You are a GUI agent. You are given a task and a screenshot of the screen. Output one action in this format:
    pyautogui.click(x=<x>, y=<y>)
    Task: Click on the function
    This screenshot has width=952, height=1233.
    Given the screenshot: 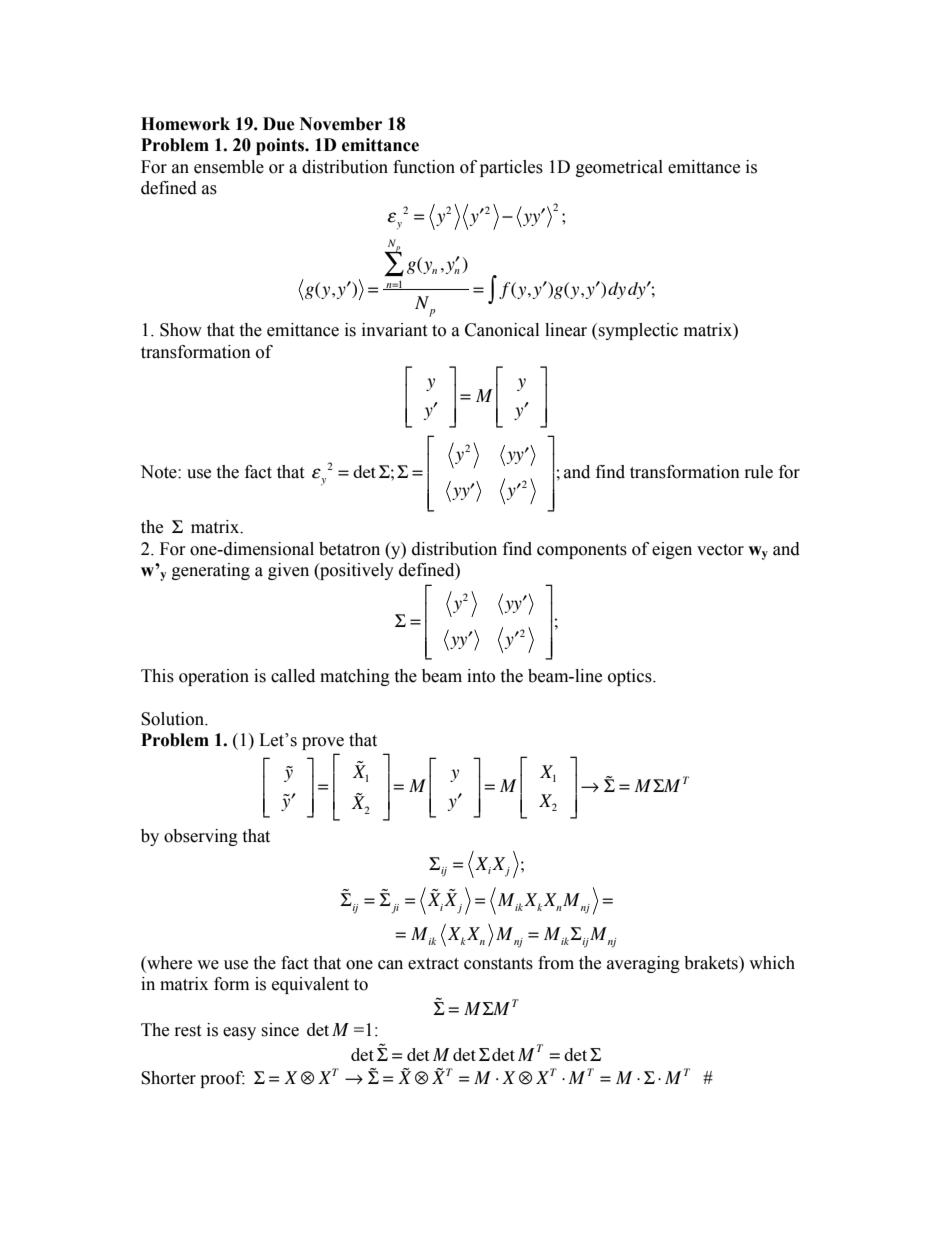 What is the action you would take?
    pyautogui.click(x=424, y=167)
